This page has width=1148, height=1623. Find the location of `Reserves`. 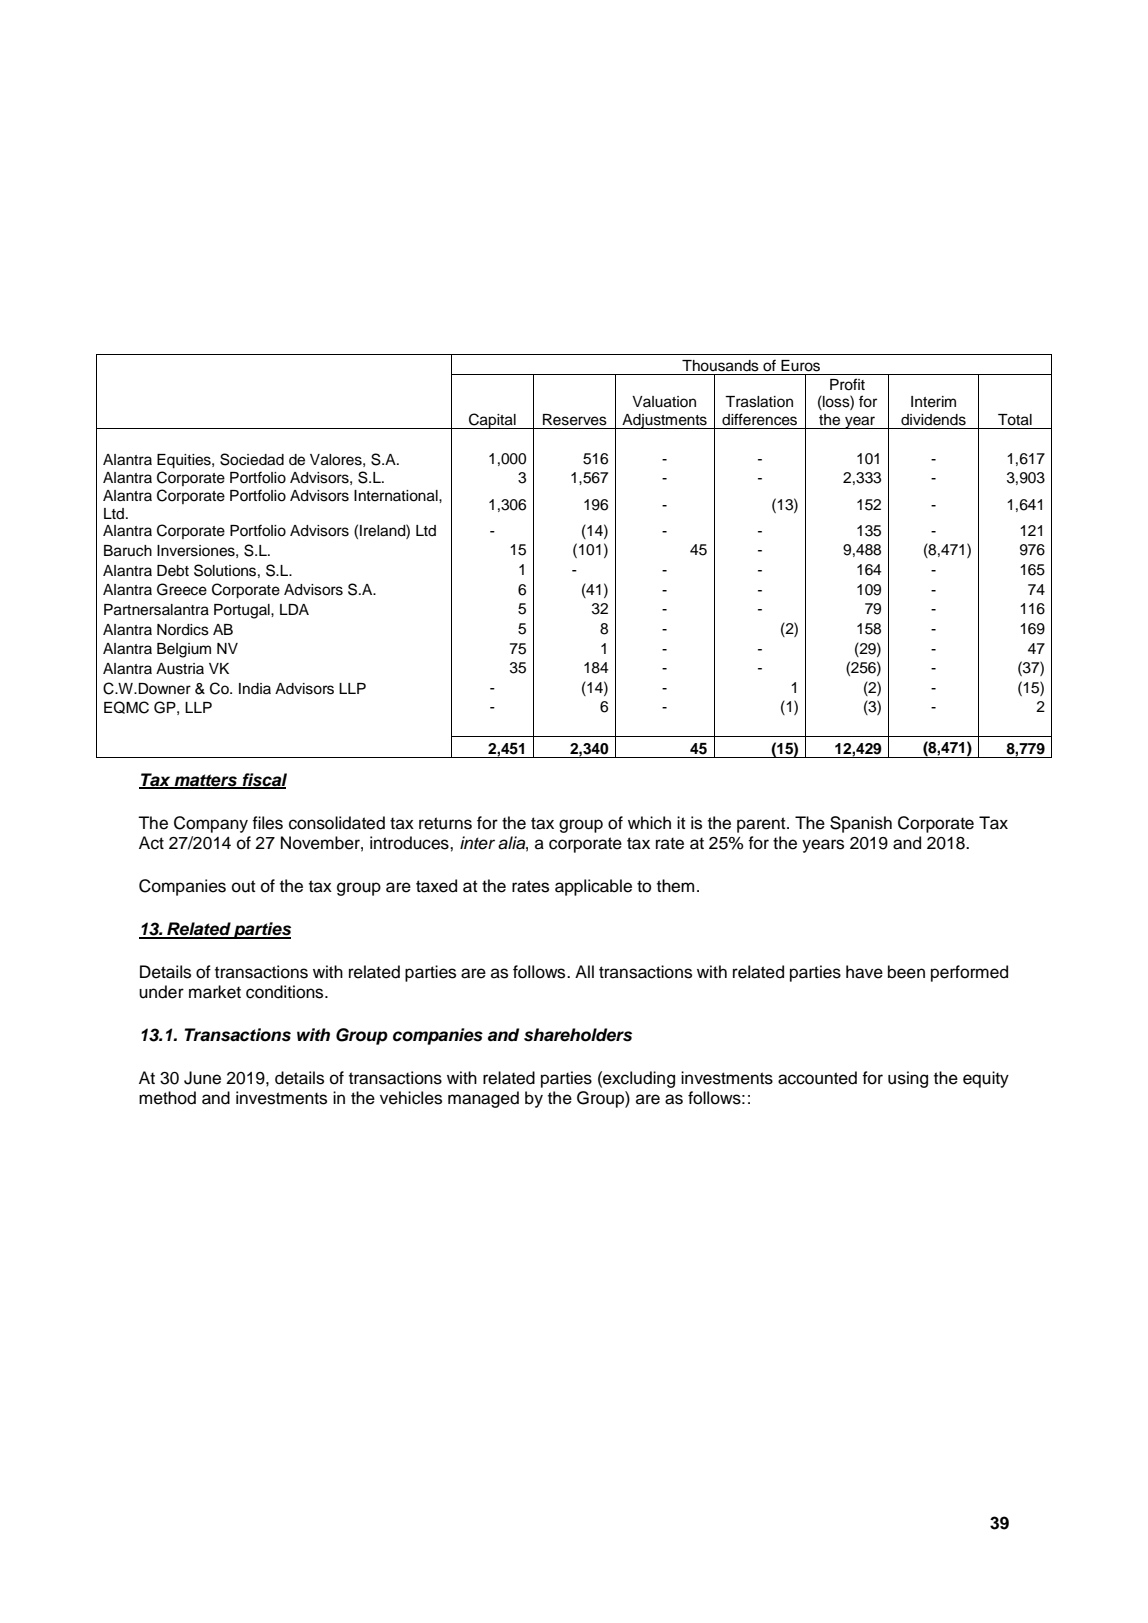

Reserves is located at coordinates (575, 420).
